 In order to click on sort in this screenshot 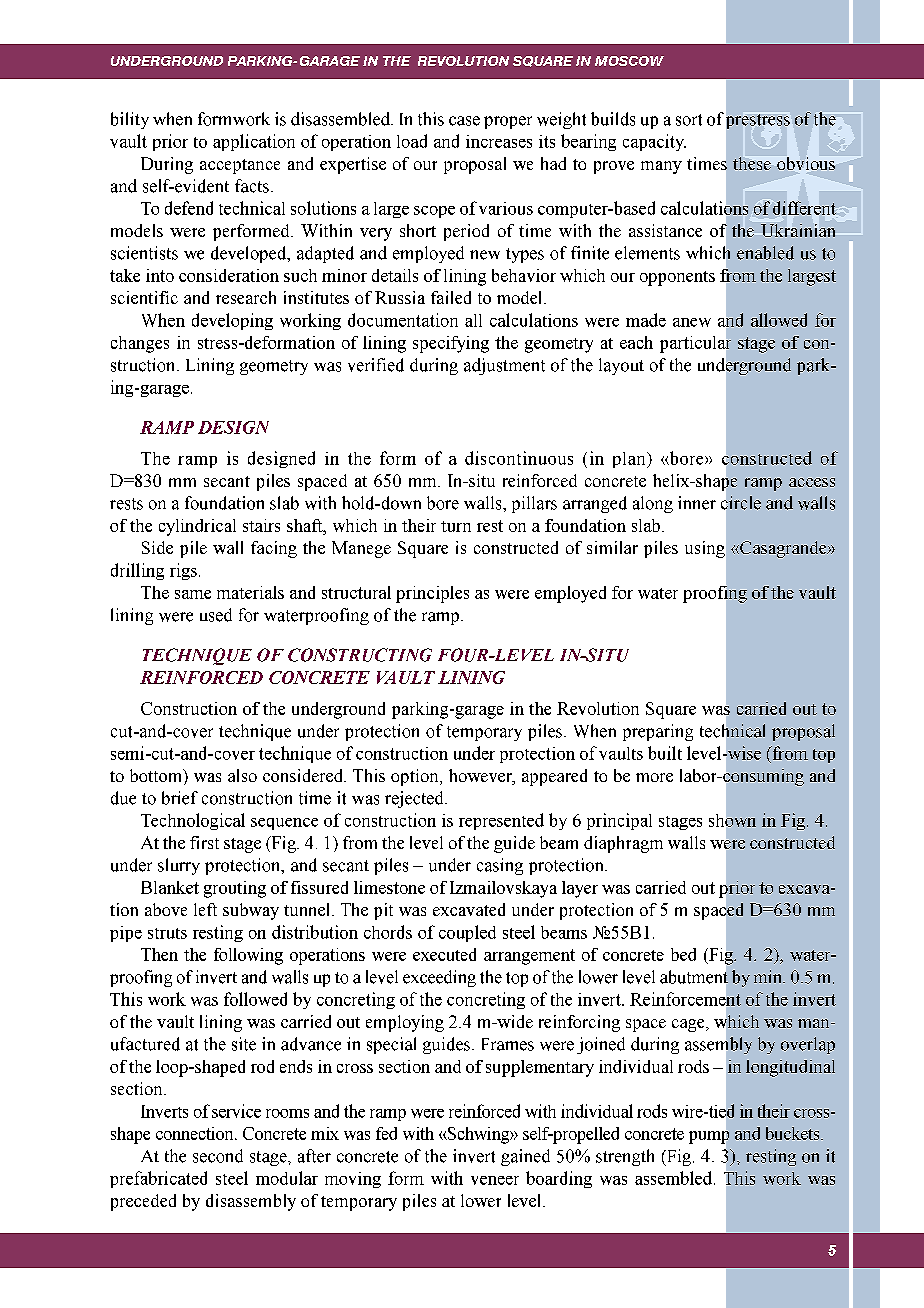, I will do `click(689, 120)`.
